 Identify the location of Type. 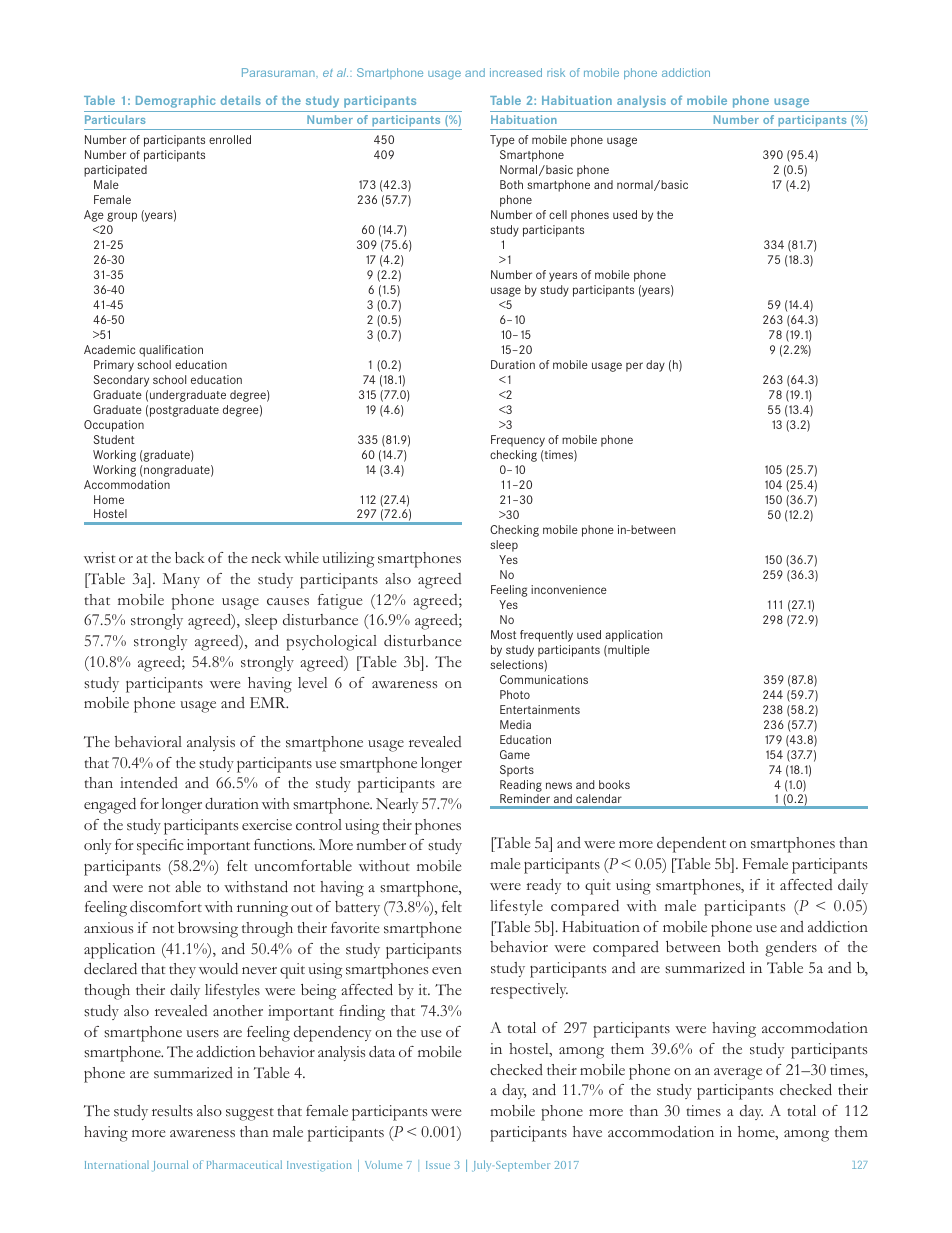
(502, 141).
